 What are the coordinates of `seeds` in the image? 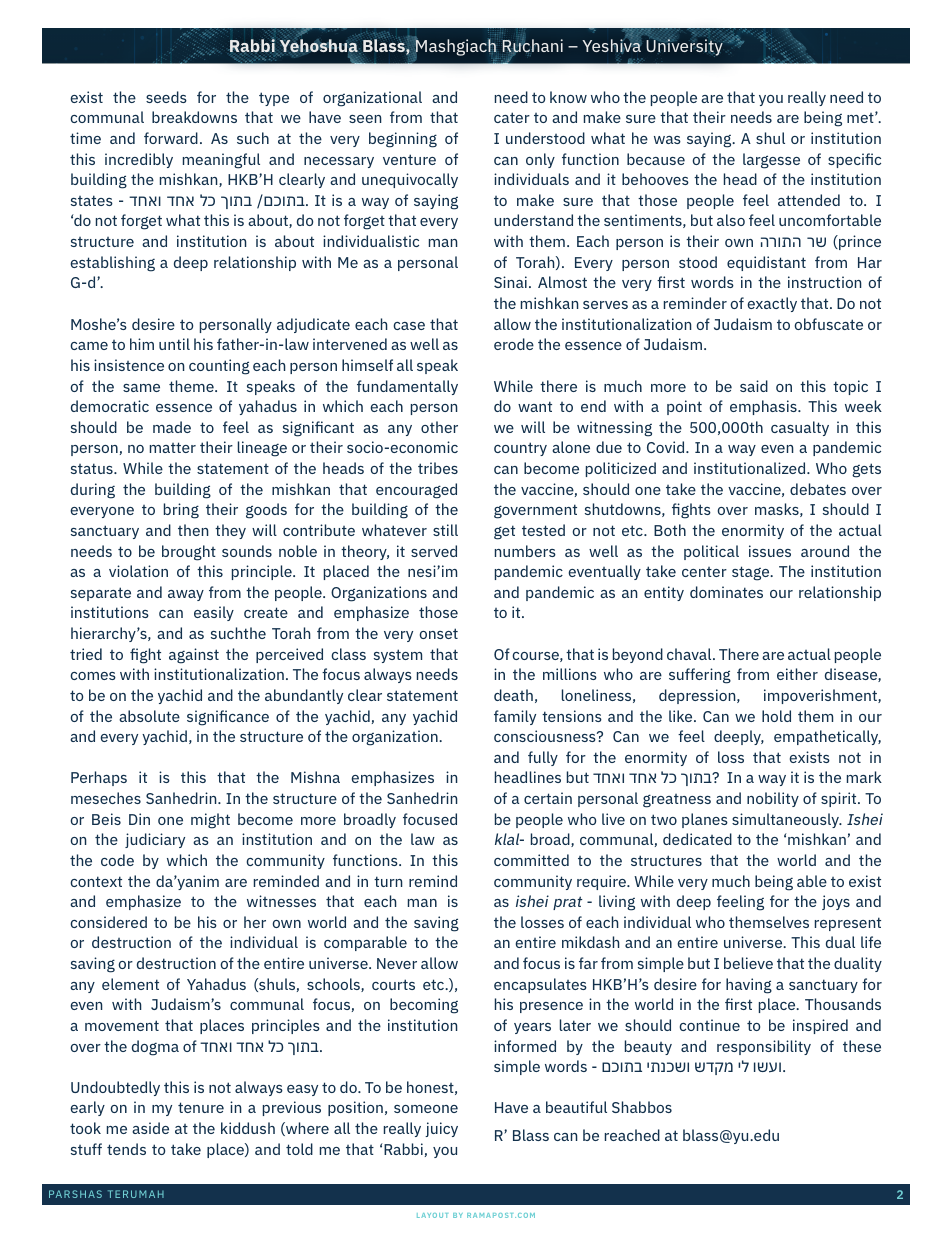 It's located at (166, 97).
